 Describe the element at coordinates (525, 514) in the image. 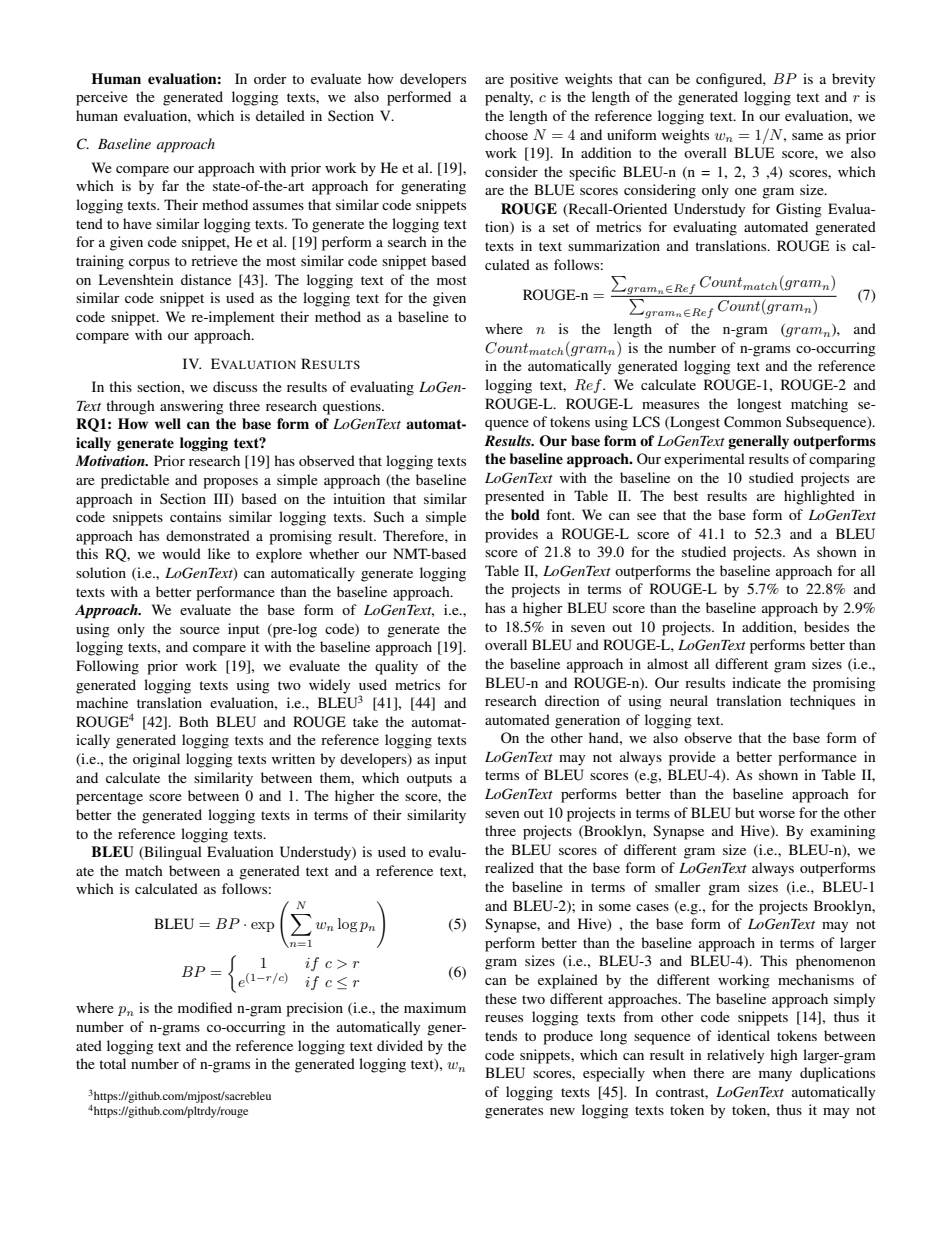

I see `bold` at that location.
